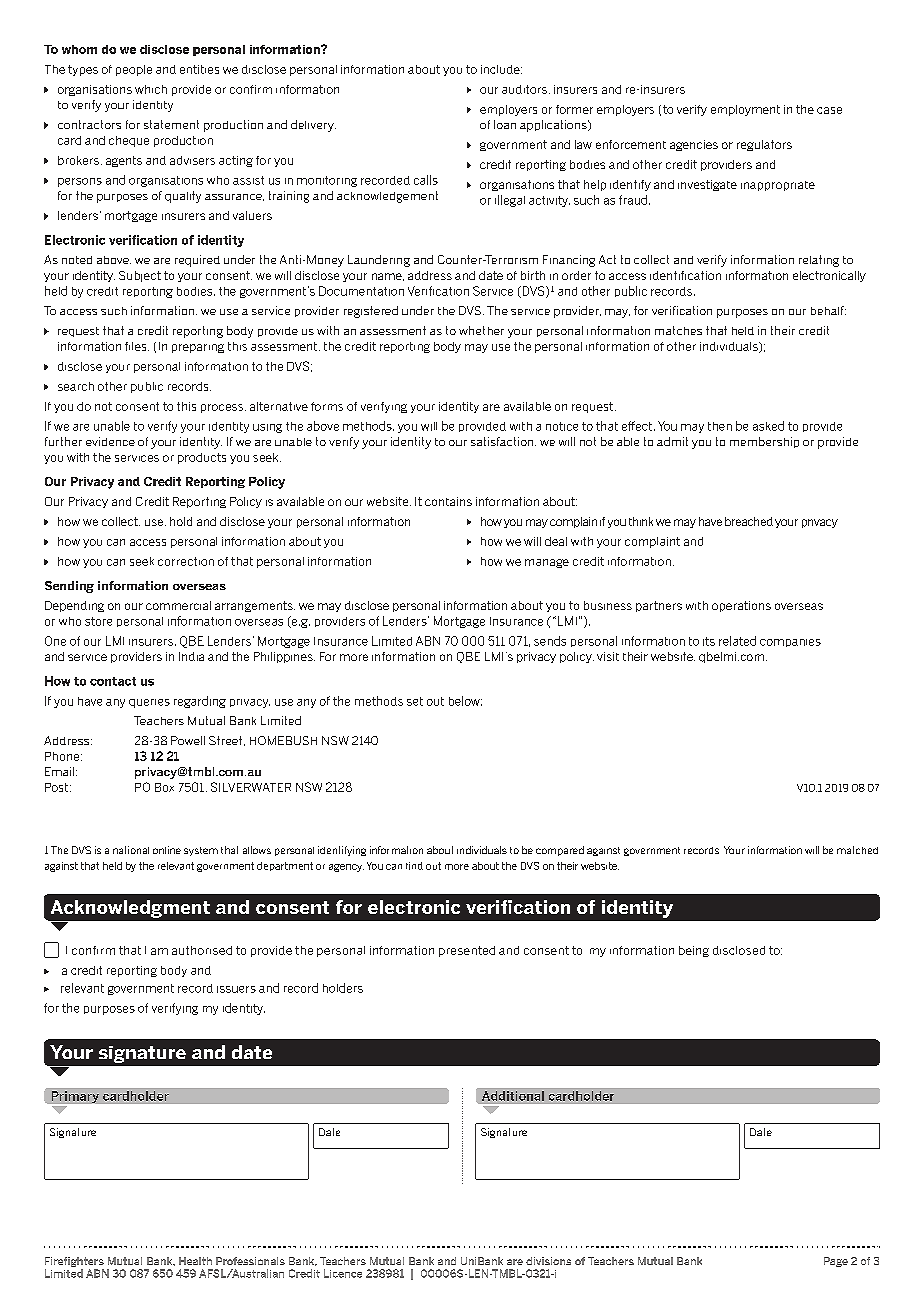 Image resolution: width=924 pixels, height=1308 pixels. Describe the element at coordinates (501, 69) in the screenshot. I see `include` at that location.
